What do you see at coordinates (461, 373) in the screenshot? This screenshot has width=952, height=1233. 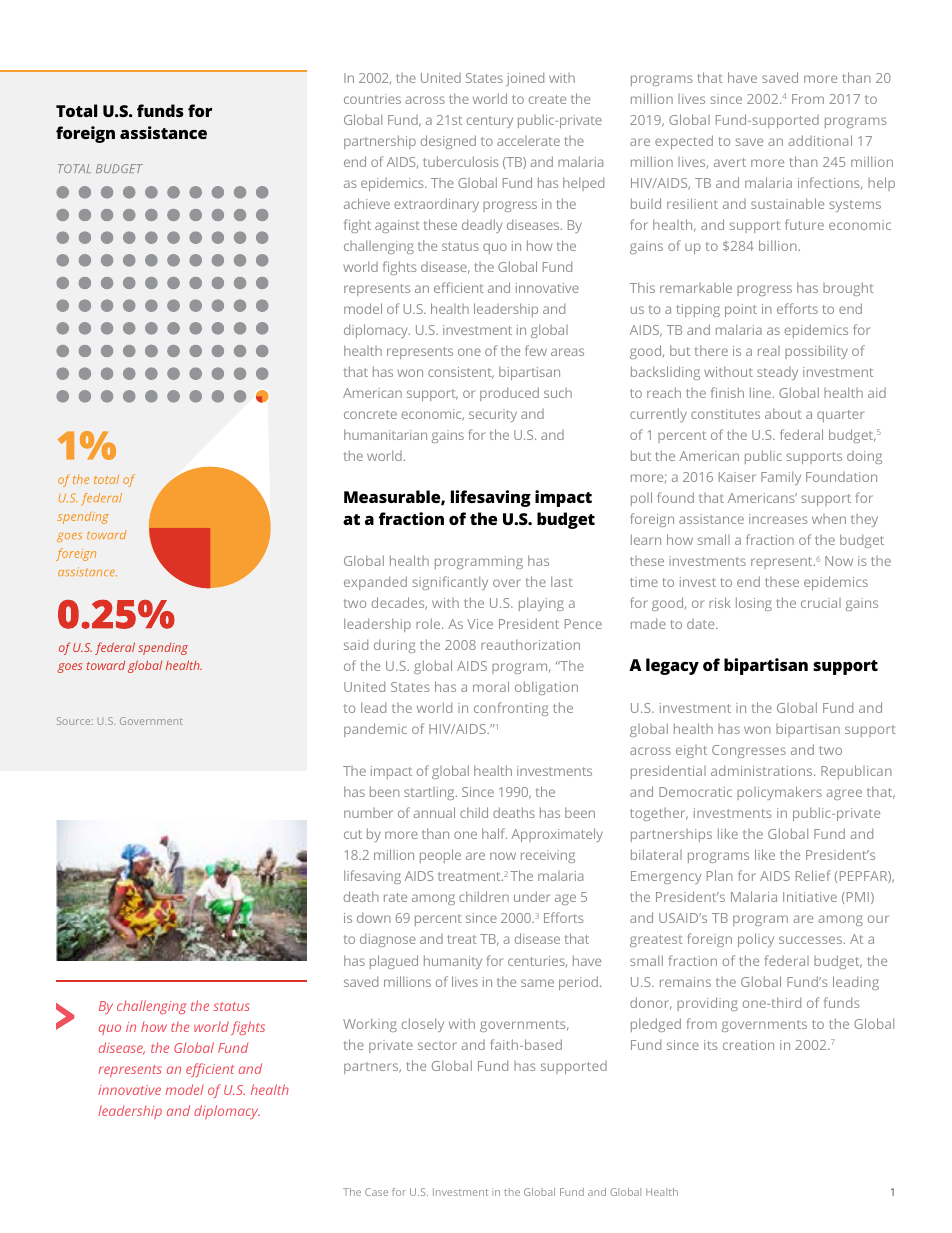 I see `consistent` at bounding box center [461, 373].
